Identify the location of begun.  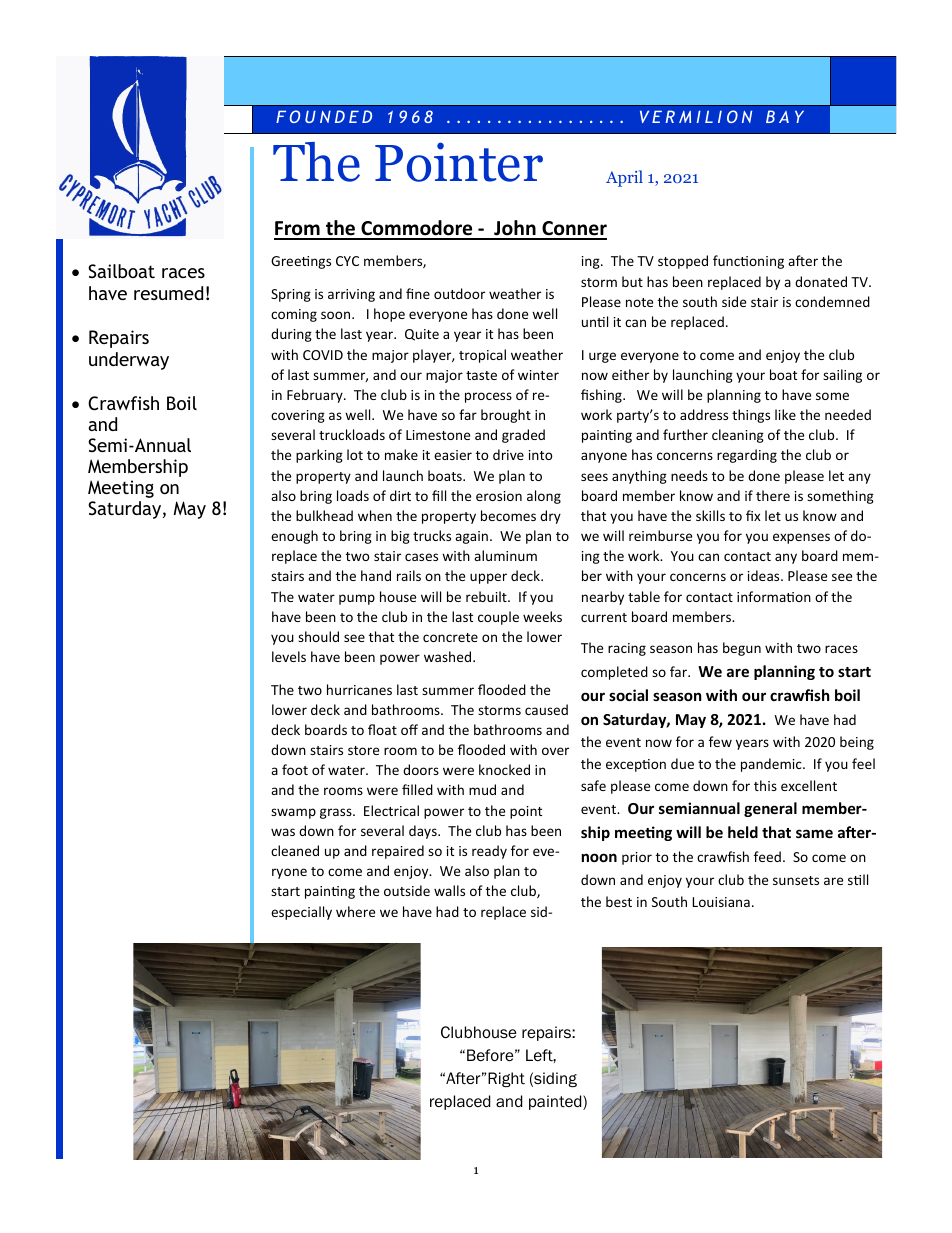
(742, 649).
